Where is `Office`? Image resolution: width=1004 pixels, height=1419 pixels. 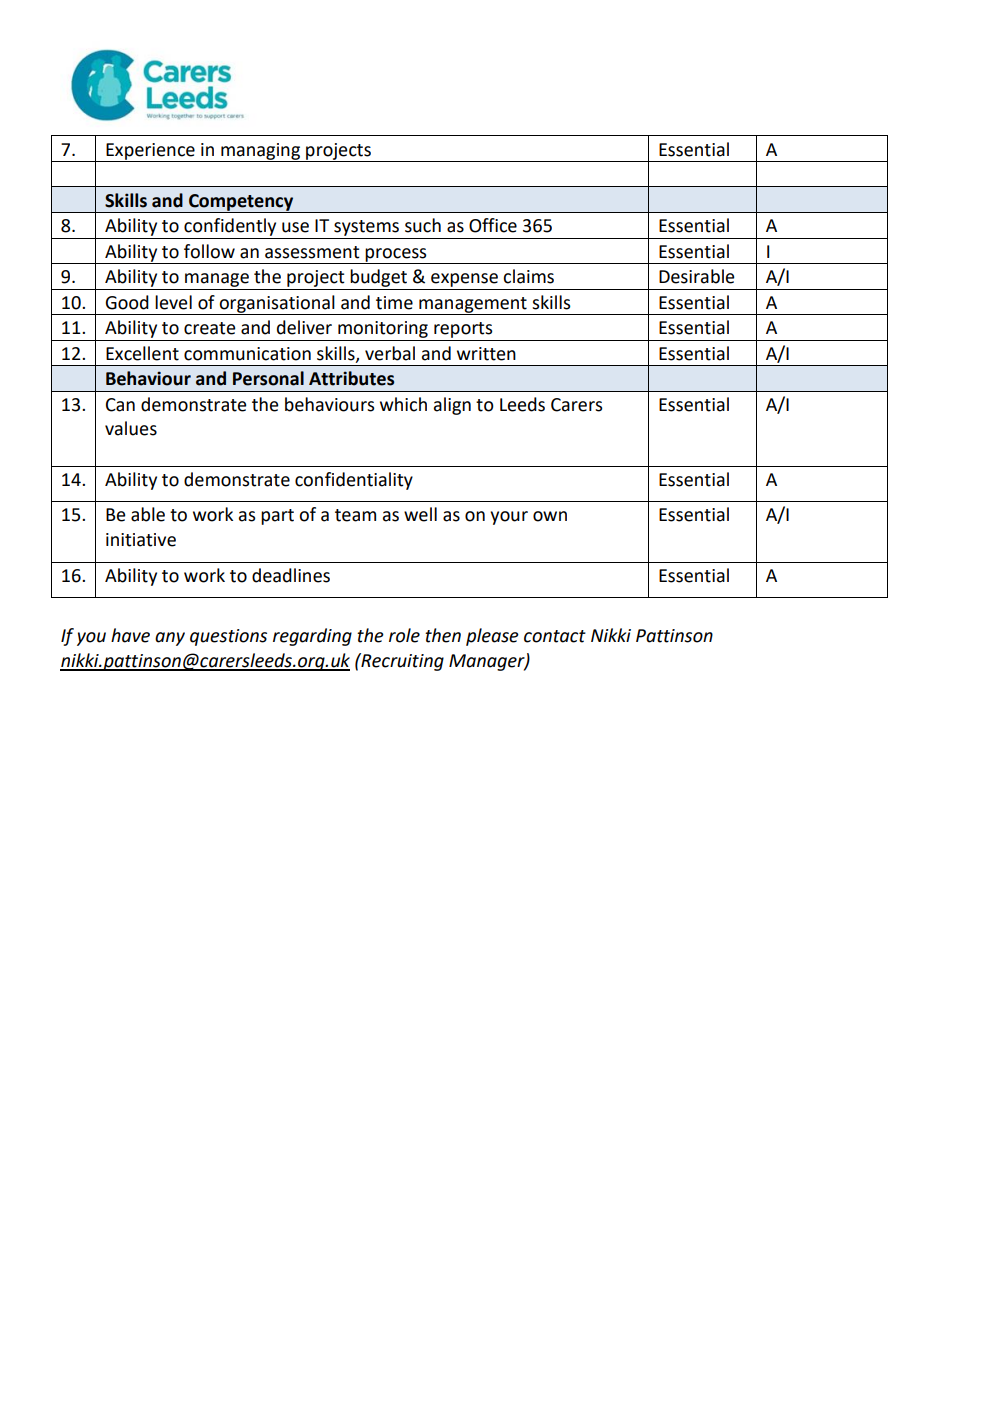 Office is located at coordinates (493, 225).
